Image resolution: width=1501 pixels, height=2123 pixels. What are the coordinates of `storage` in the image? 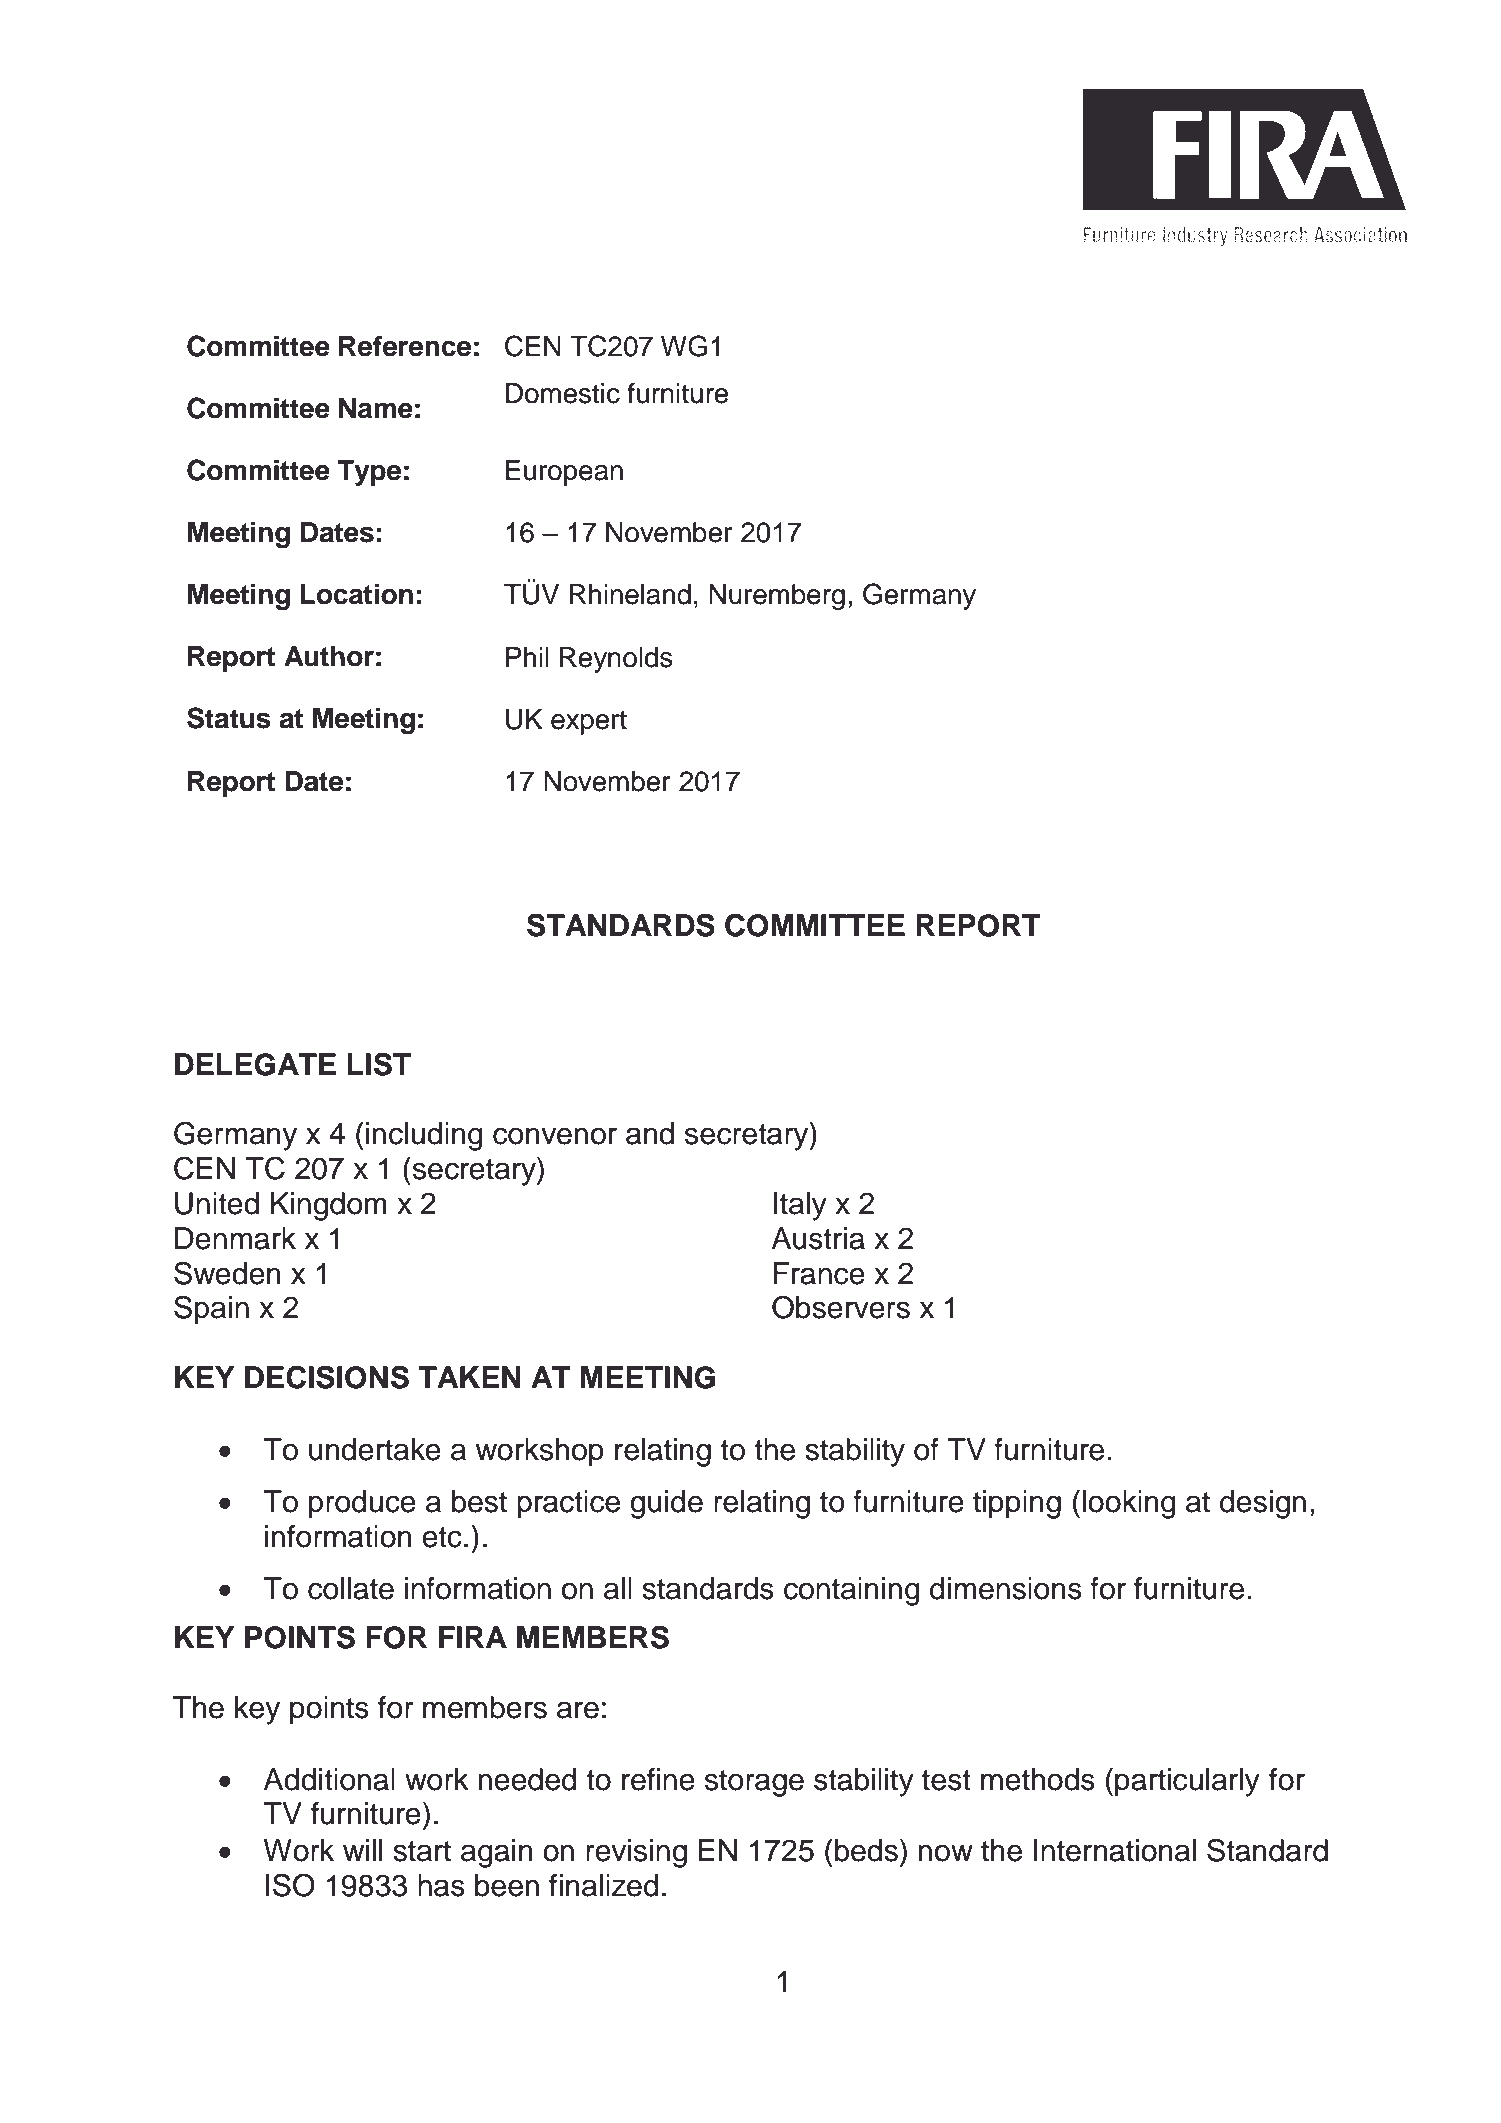 It's located at (754, 1783).
